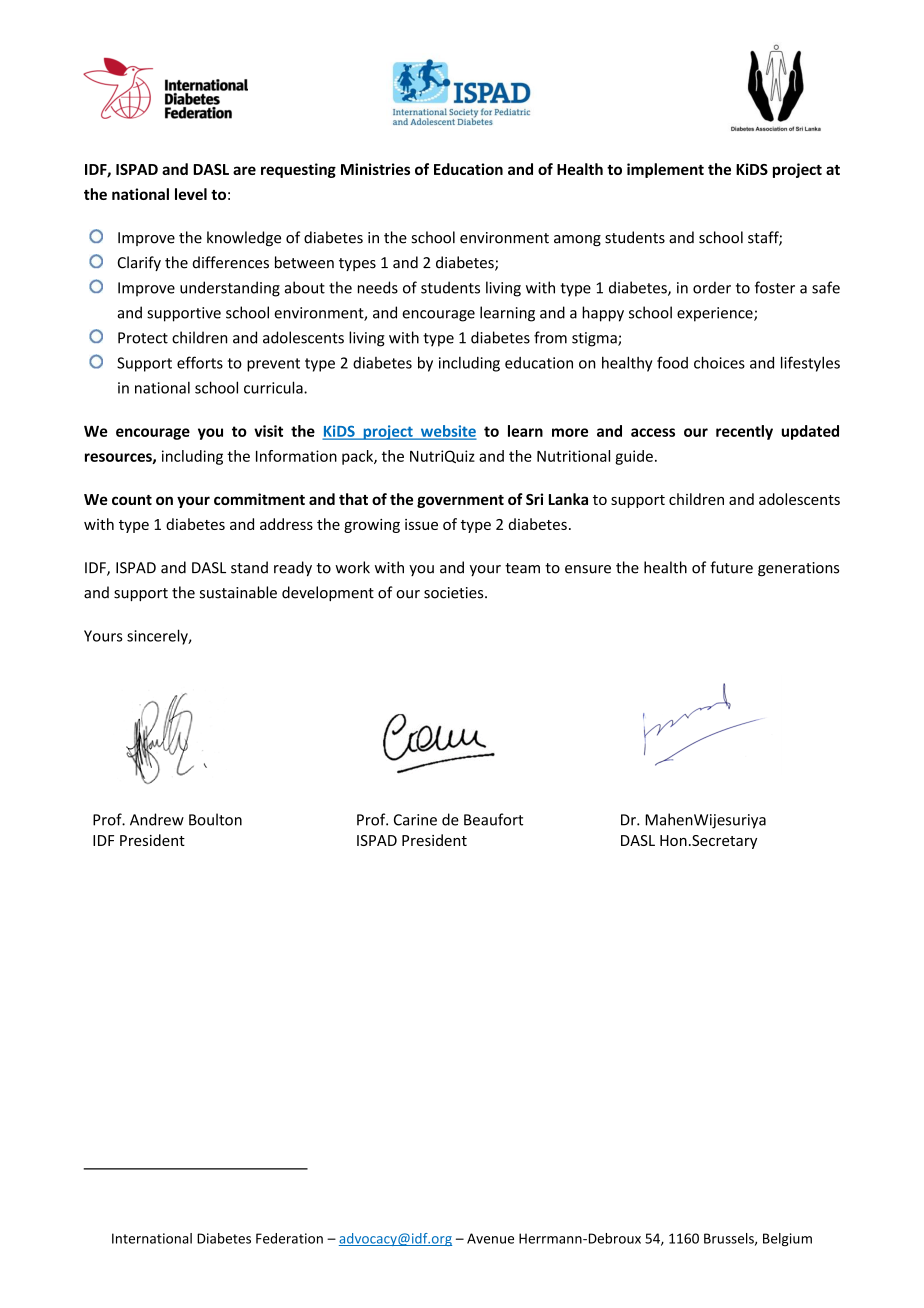 Image resolution: width=924 pixels, height=1308 pixels. I want to click on sustainable, so click(238, 592).
